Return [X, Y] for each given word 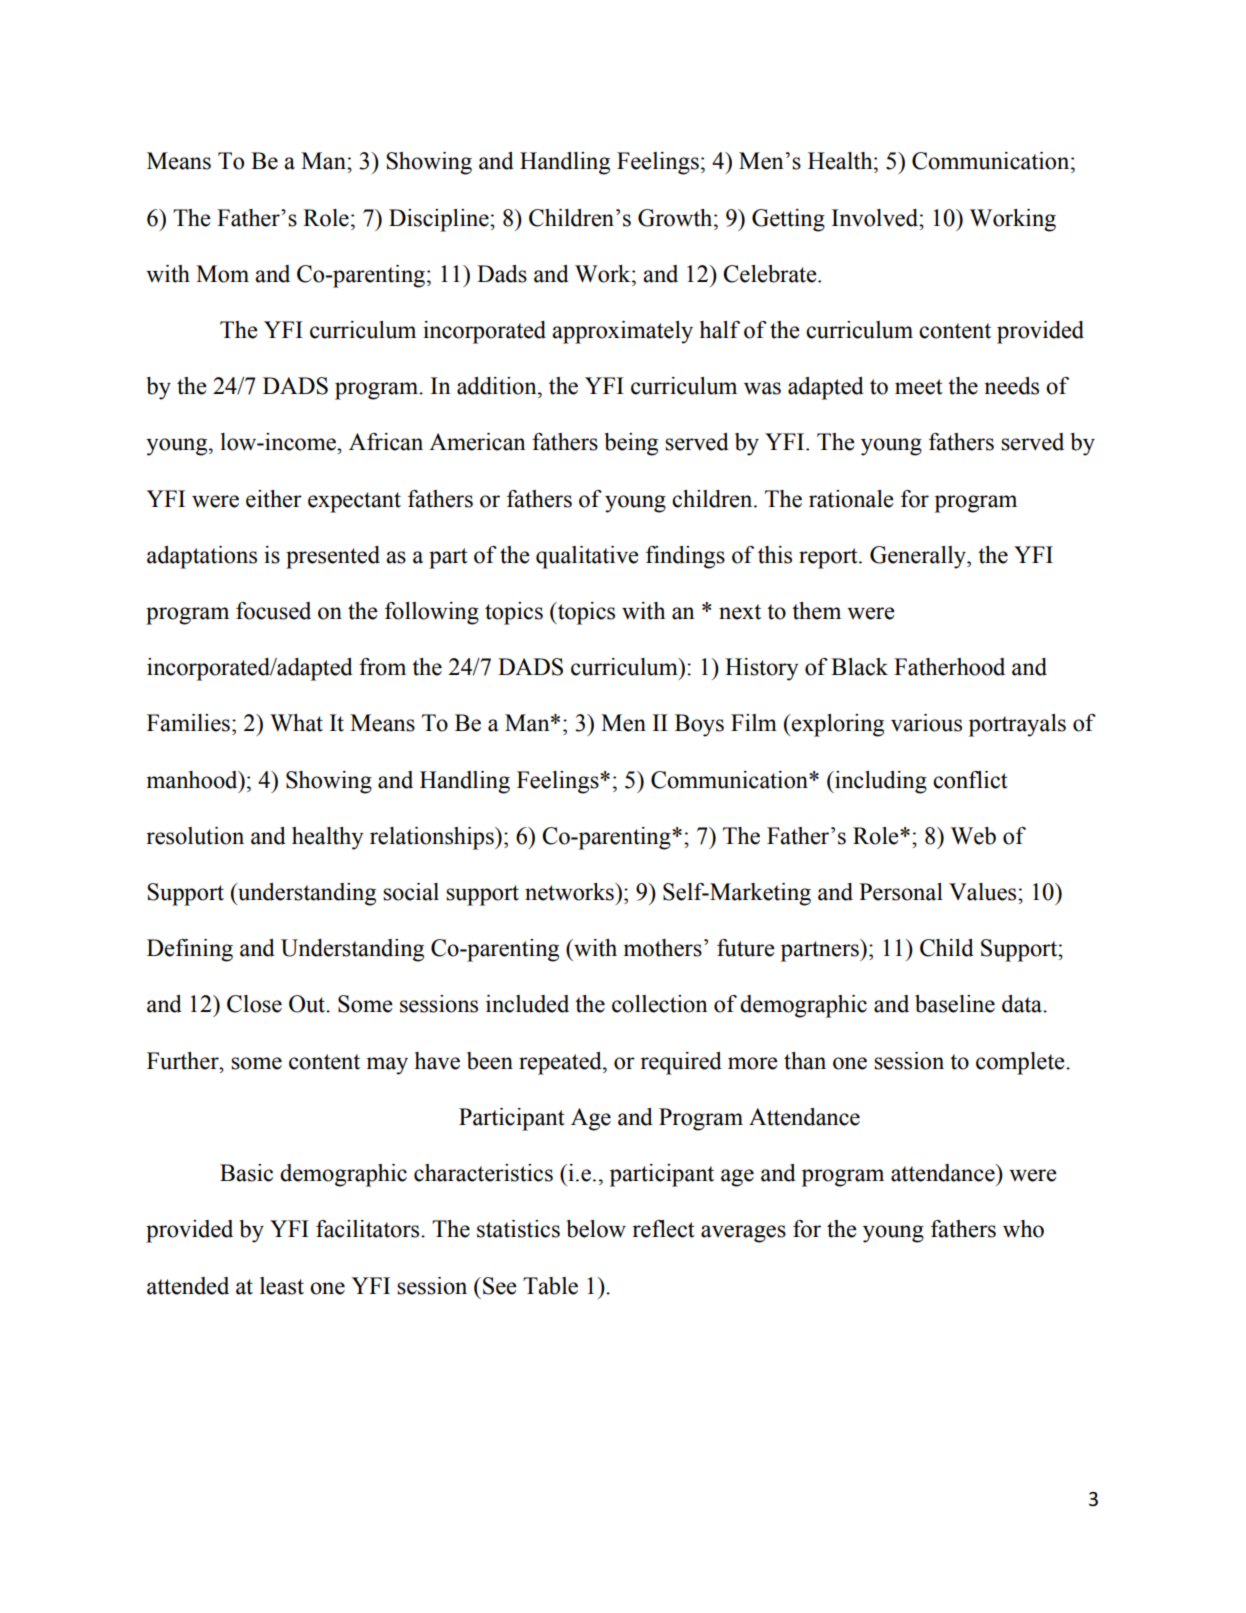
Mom [222, 274]
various [926, 723]
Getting [788, 220]
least [282, 1286]
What [296, 723]
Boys [699, 725]
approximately [622, 332]
